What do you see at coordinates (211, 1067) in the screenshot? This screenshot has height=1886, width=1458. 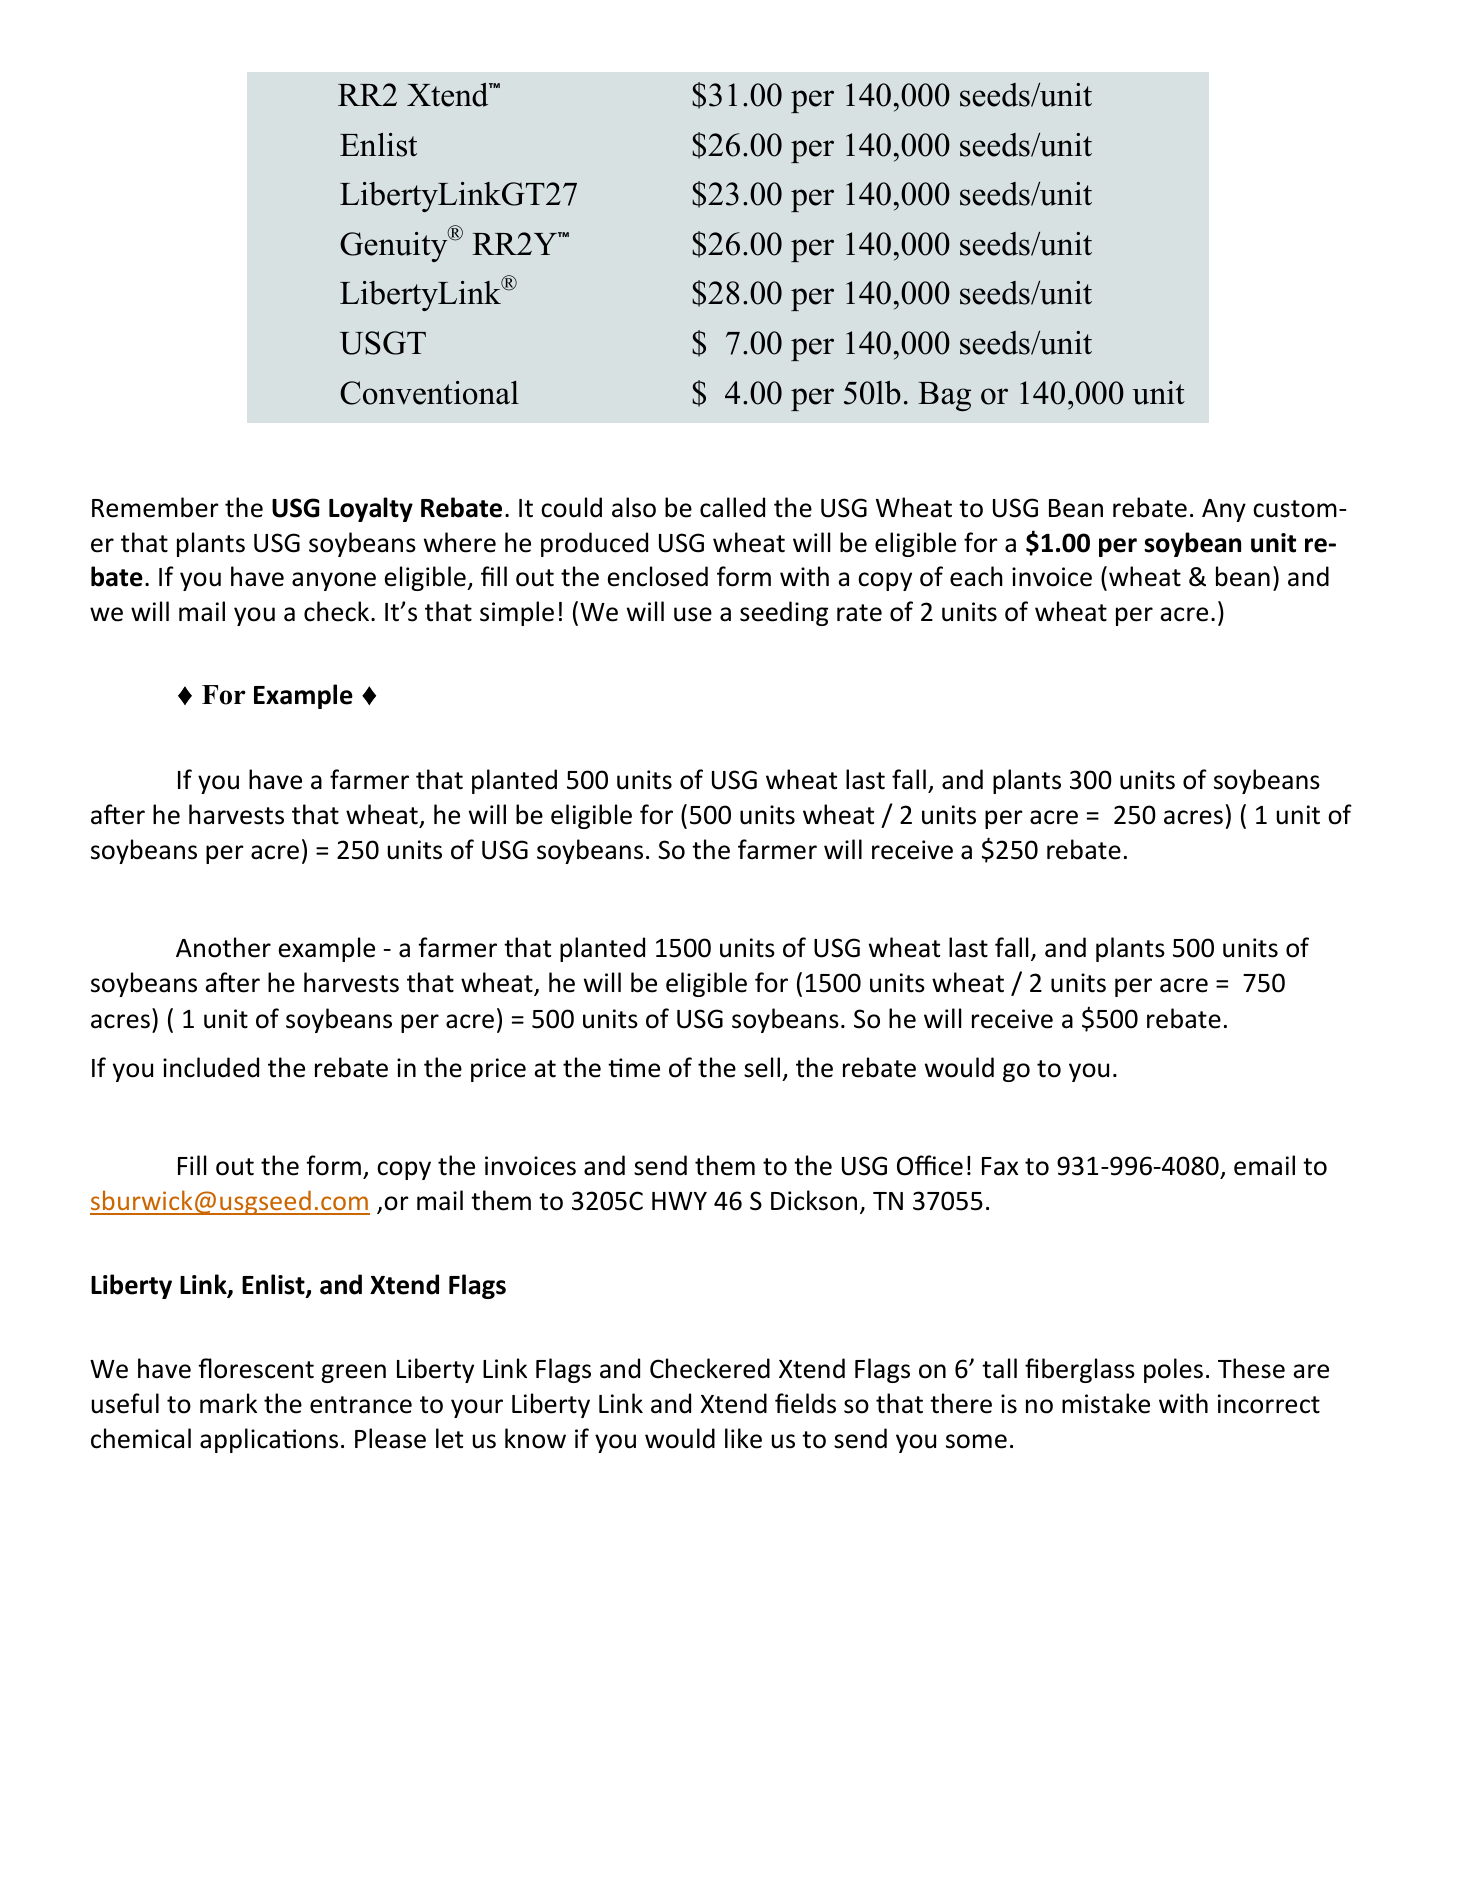 I see `included` at bounding box center [211, 1067].
